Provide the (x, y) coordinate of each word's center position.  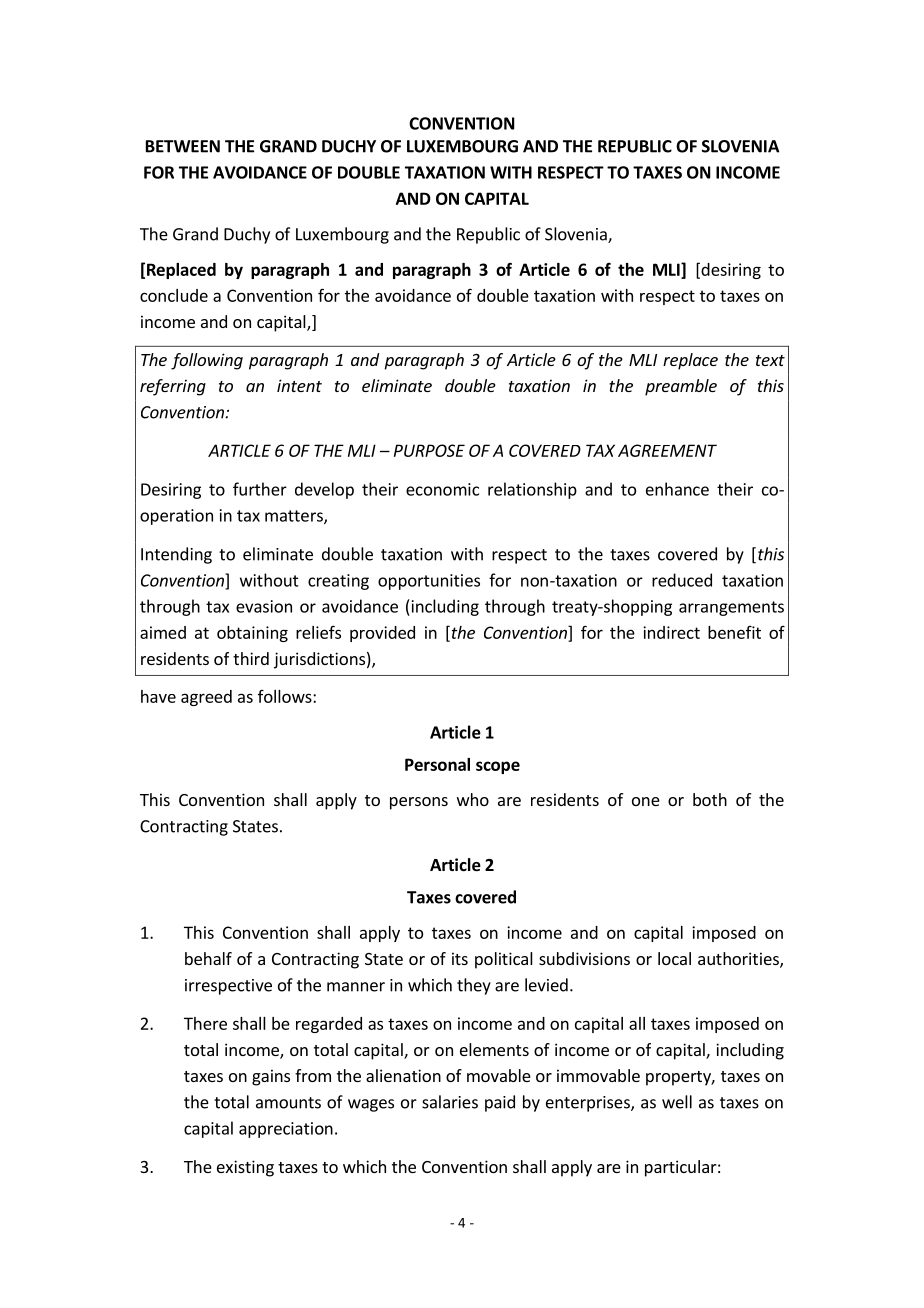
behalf (208, 958)
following (207, 361)
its (460, 958)
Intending (176, 555)
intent (299, 385)
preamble (681, 387)
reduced (682, 580)
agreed (206, 698)
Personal (437, 764)
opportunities (429, 582)
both (710, 799)
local (674, 958)
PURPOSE (429, 450)
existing (245, 1168)
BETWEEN (183, 146)
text (770, 360)
